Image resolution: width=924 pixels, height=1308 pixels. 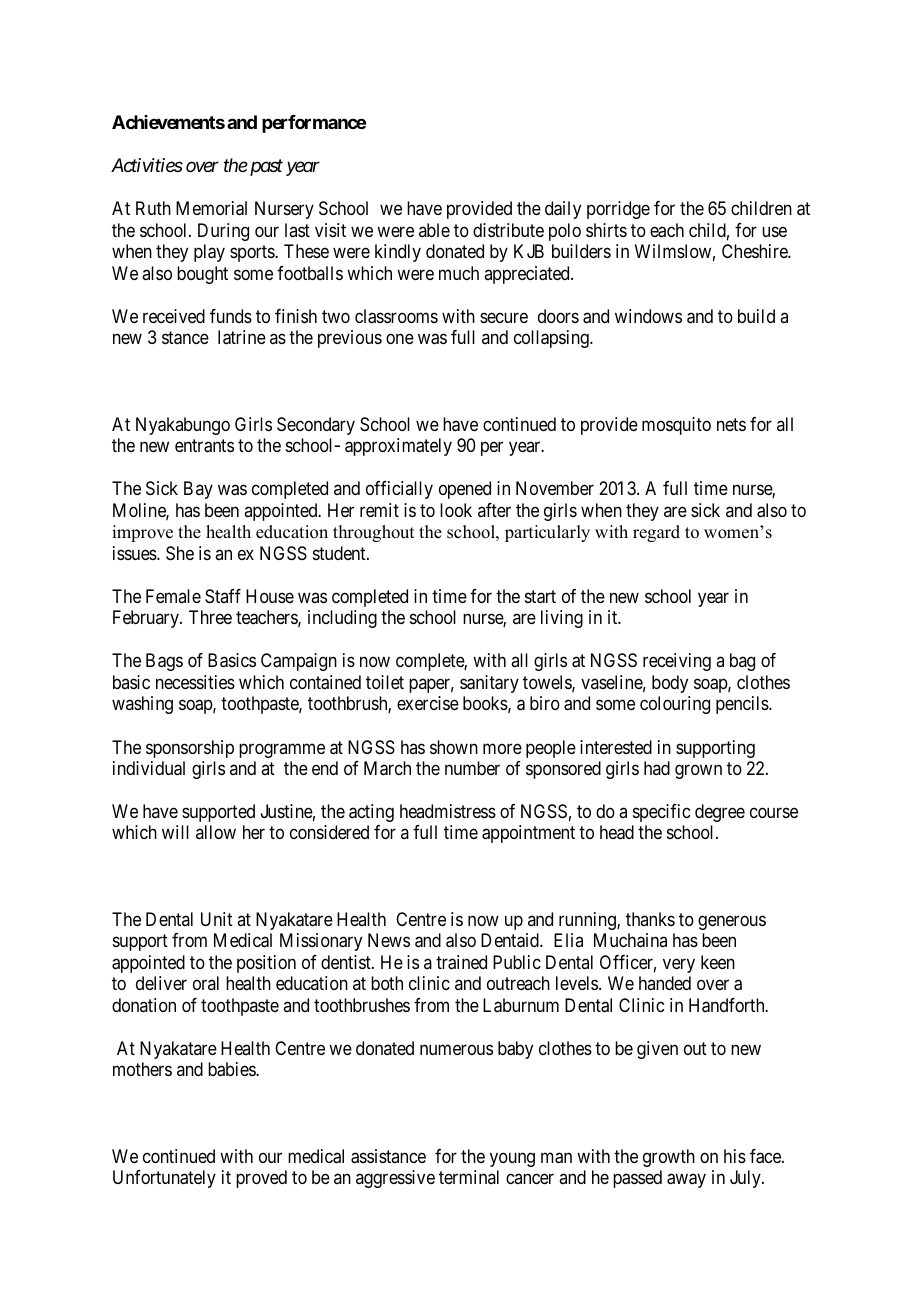 What do you see at coordinates (164, 1179) in the page?
I see `Unfortunately` at bounding box center [164, 1179].
